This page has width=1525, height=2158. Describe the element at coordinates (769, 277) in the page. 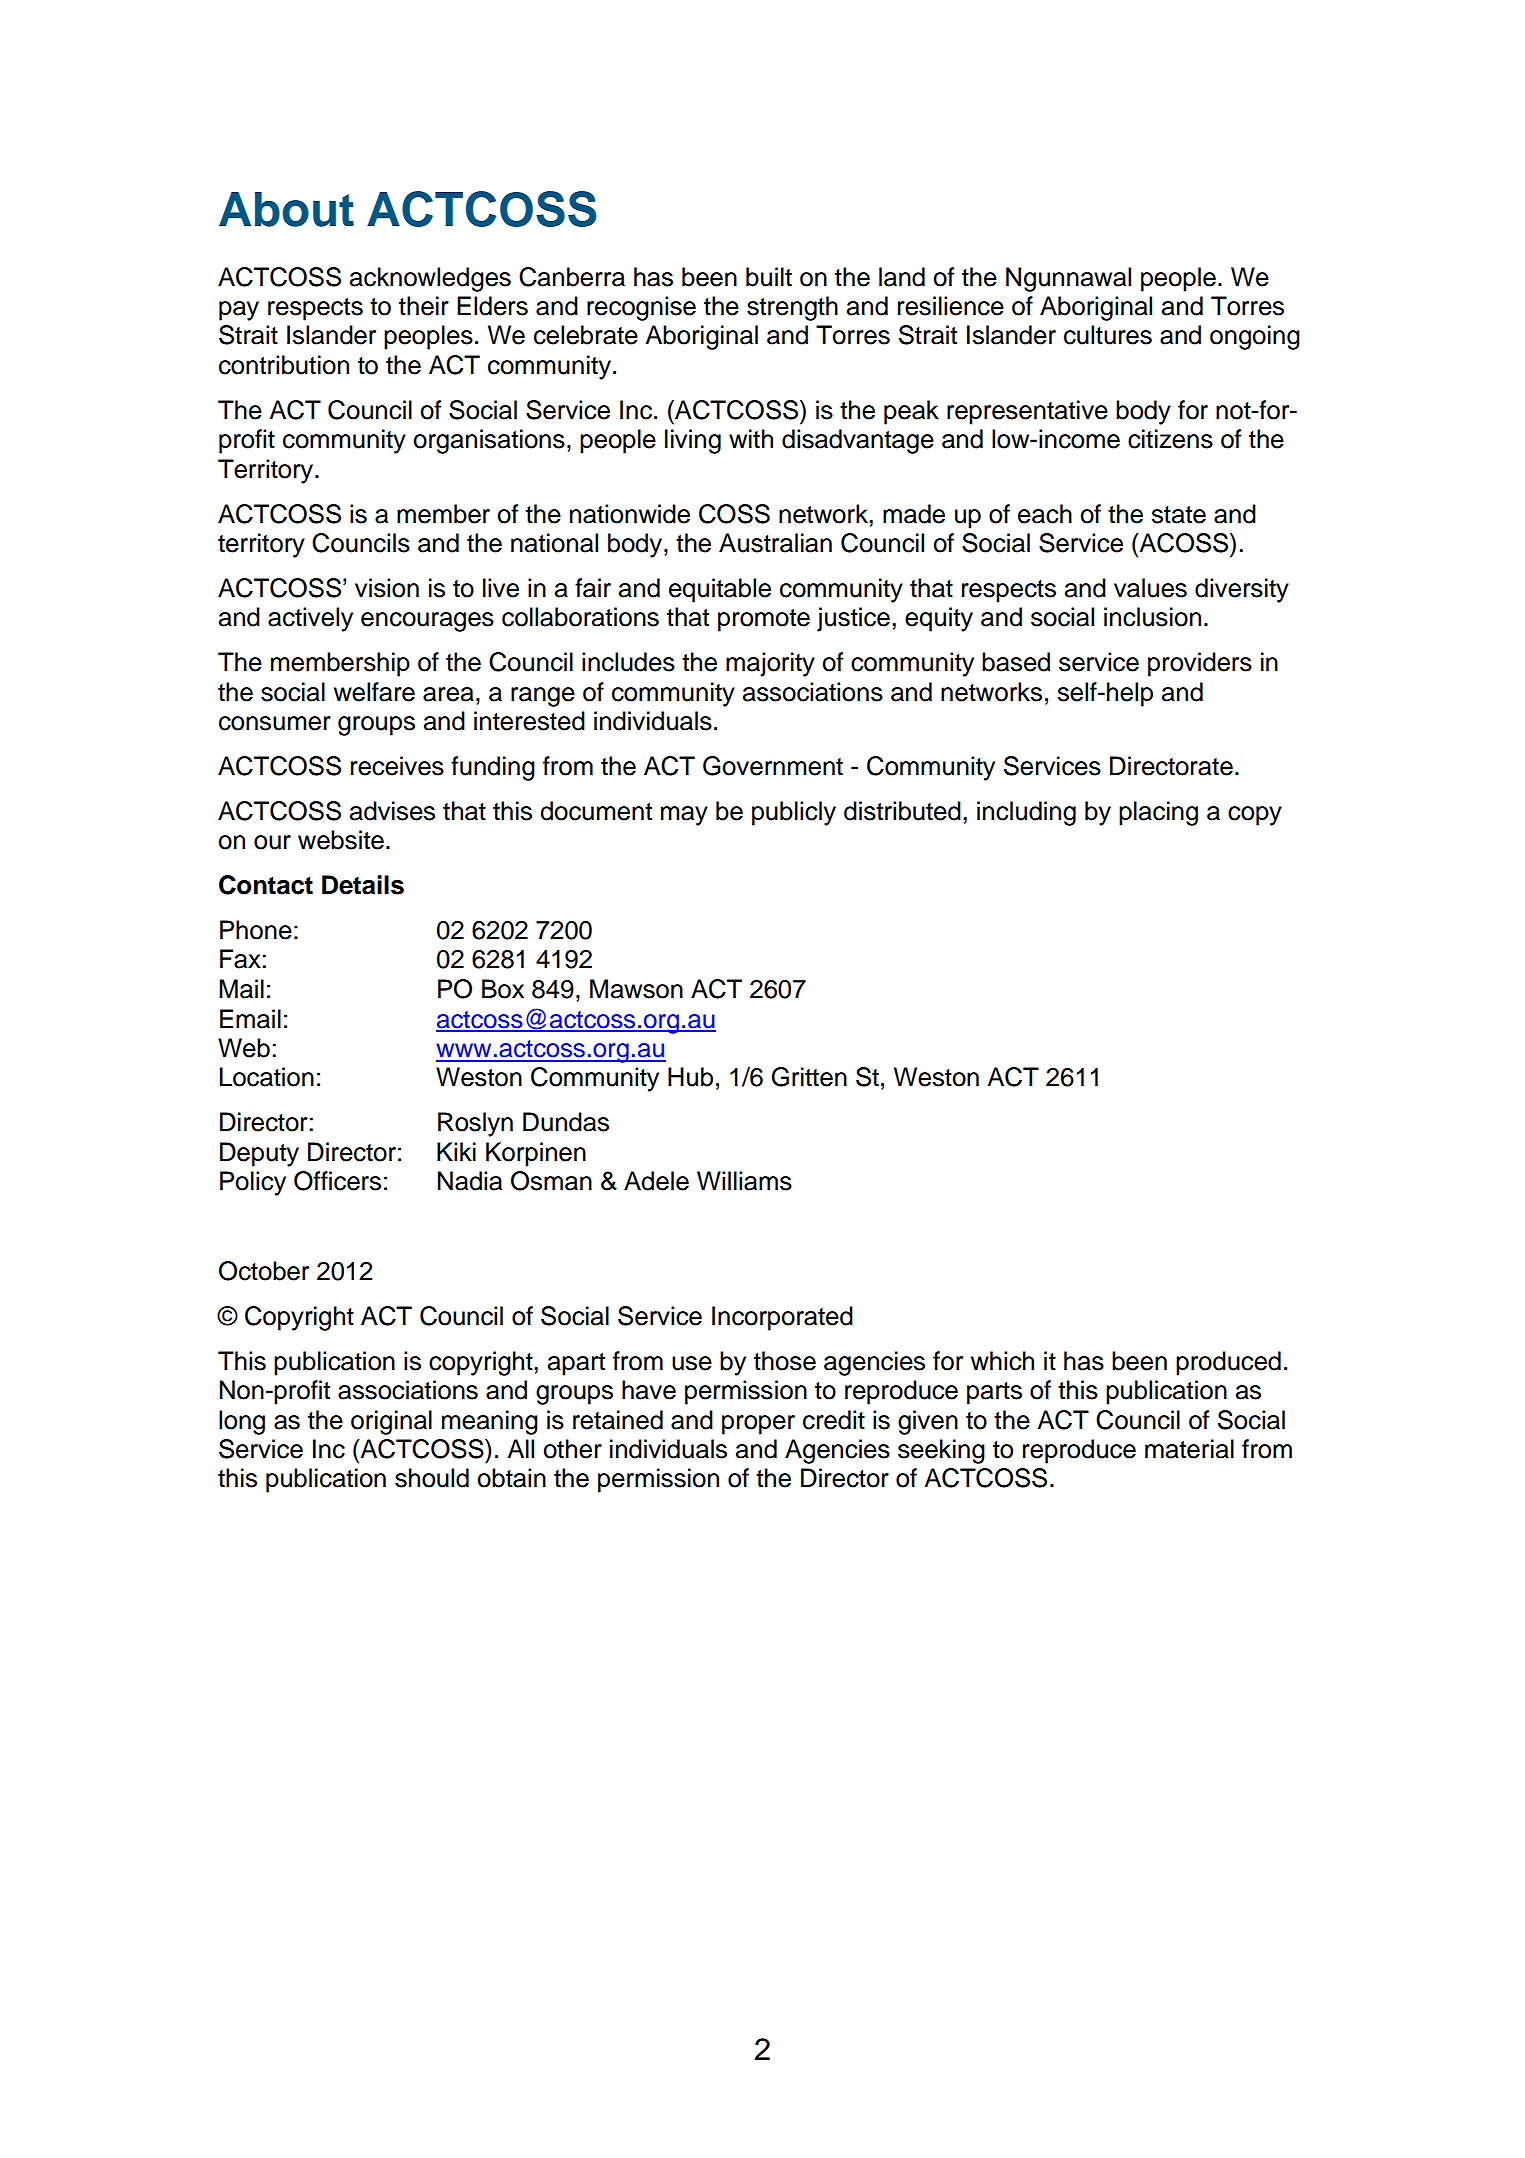

I see `built` at that location.
